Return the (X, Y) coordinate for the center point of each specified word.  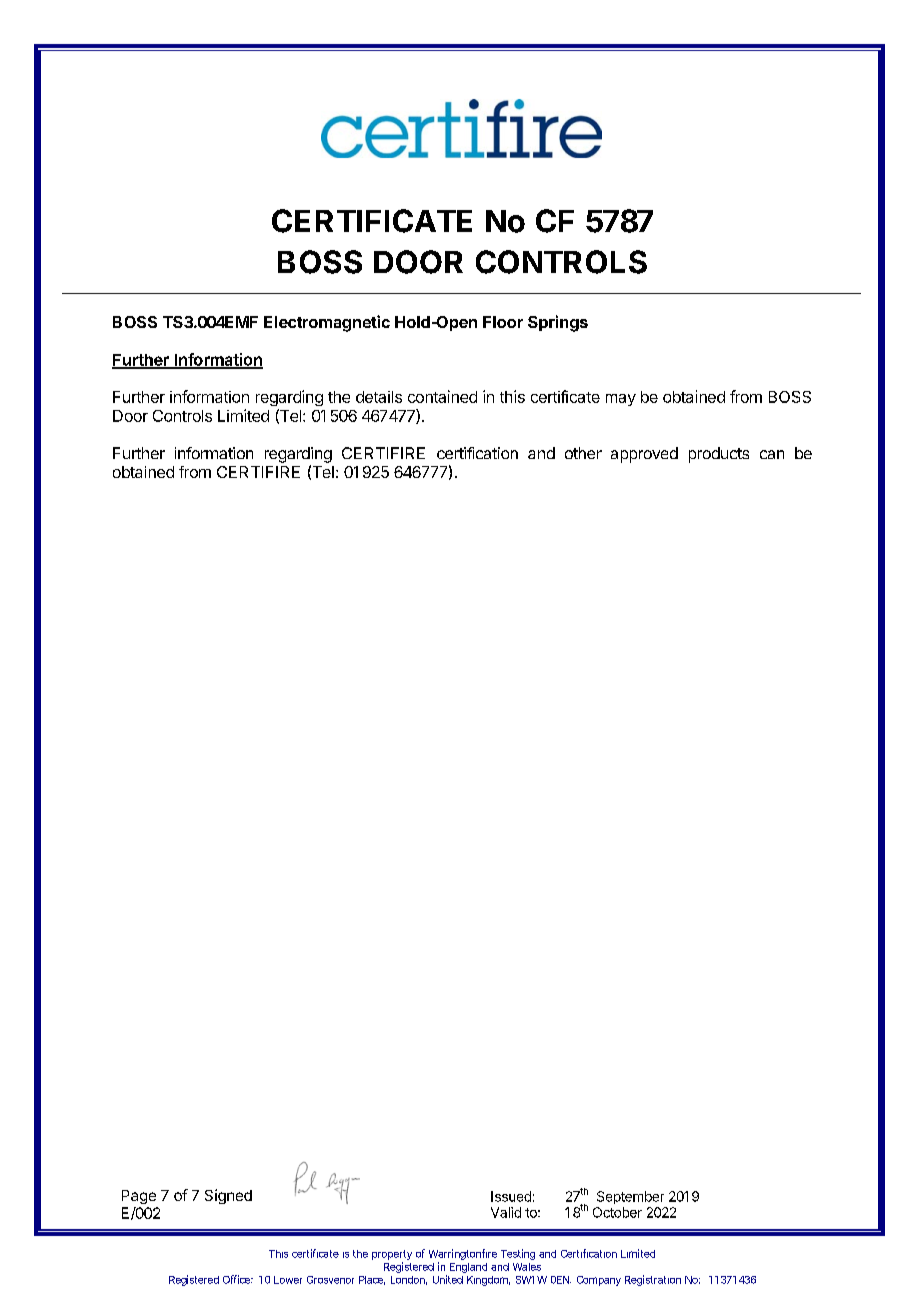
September (630, 1197)
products (719, 455)
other (583, 453)
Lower (288, 1280)
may (621, 400)
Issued (511, 1196)
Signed (228, 1196)
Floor (503, 322)
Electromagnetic (327, 323)
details (379, 397)
